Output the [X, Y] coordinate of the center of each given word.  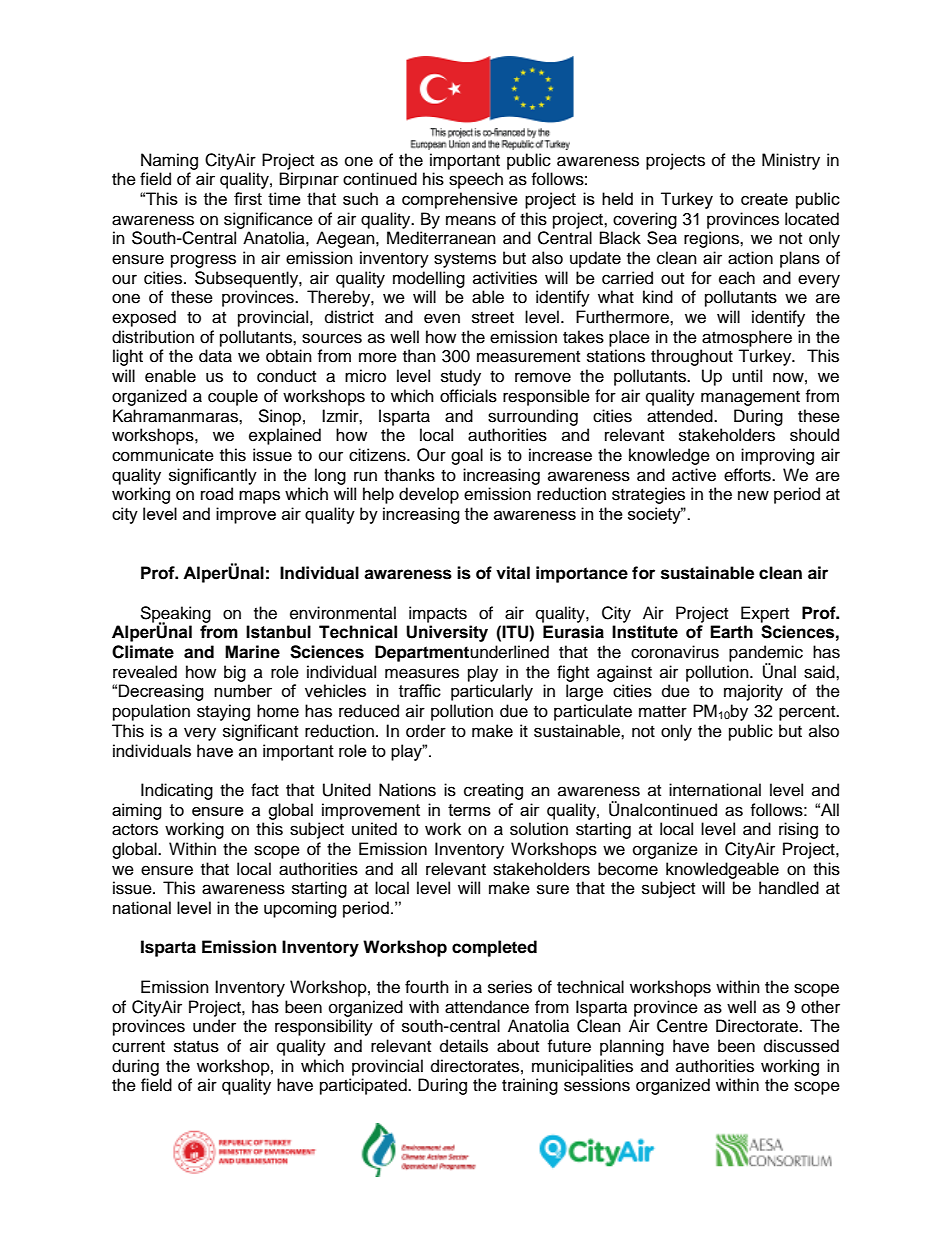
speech [476, 180]
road [217, 494]
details [464, 1046]
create [764, 199]
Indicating [177, 791]
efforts [748, 475]
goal [467, 456]
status [196, 1047]
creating [493, 791]
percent [808, 713]
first [248, 198]
